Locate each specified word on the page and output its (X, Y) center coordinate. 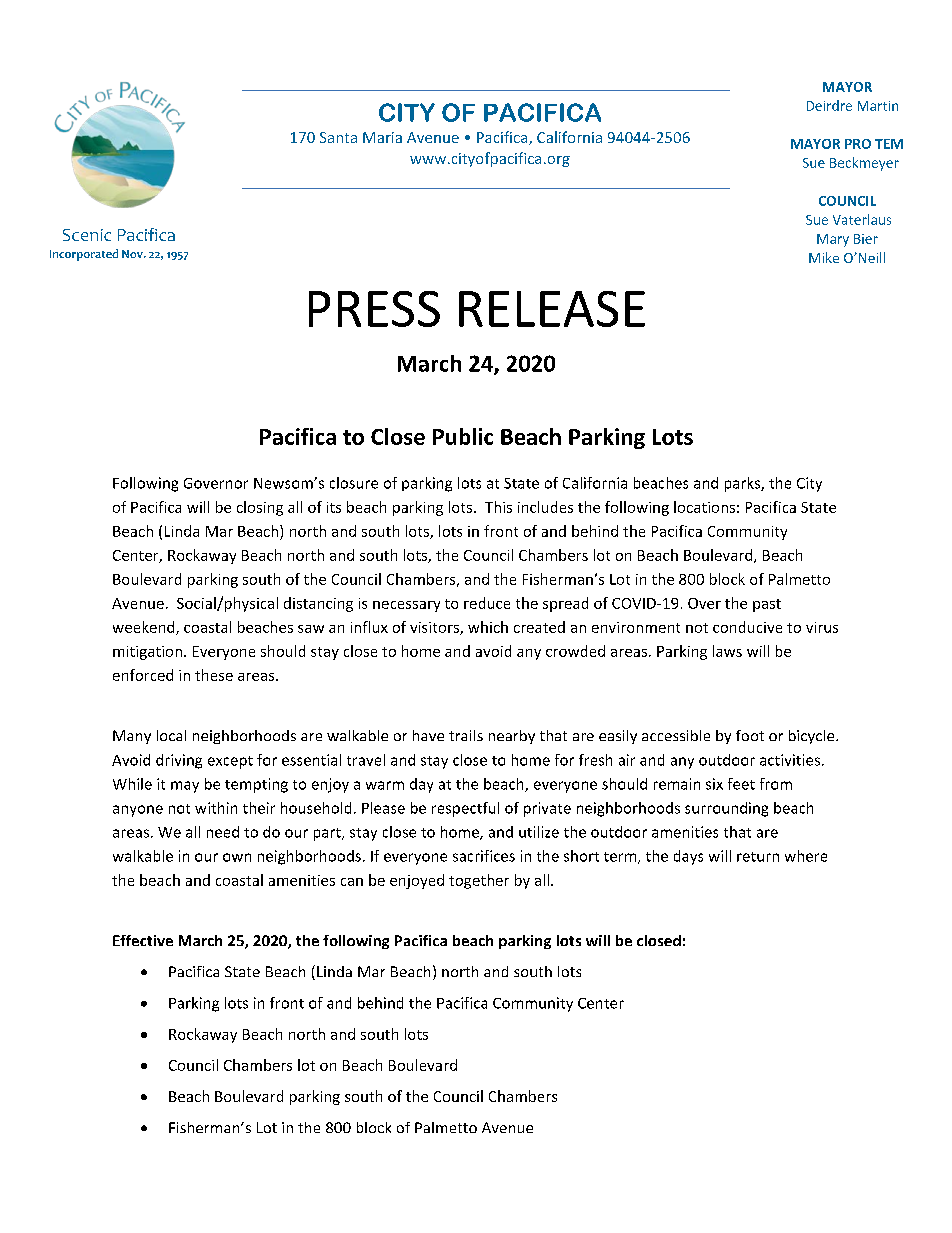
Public (463, 436)
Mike (824, 257)
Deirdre (829, 105)
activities (790, 760)
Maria (382, 137)
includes (545, 507)
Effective (143, 940)
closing (260, 508)
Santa (338, 137)
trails (466, 735)
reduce (487, 603)
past (767, 605)
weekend (145, 628)
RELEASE (552, 309)
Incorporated (84, 255)
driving (179, 761)
